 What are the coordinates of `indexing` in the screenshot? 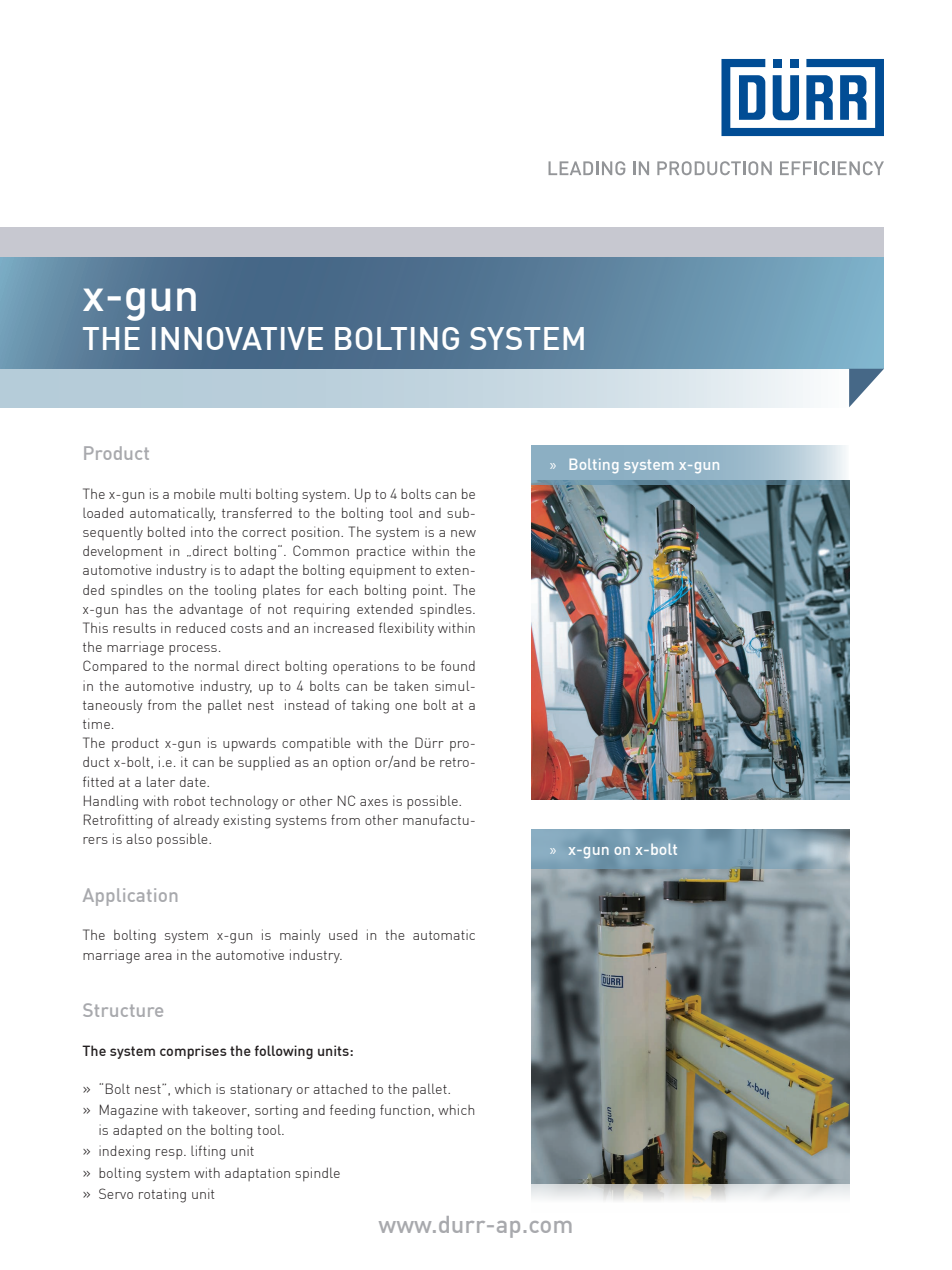 It's located at (124, 1152).
